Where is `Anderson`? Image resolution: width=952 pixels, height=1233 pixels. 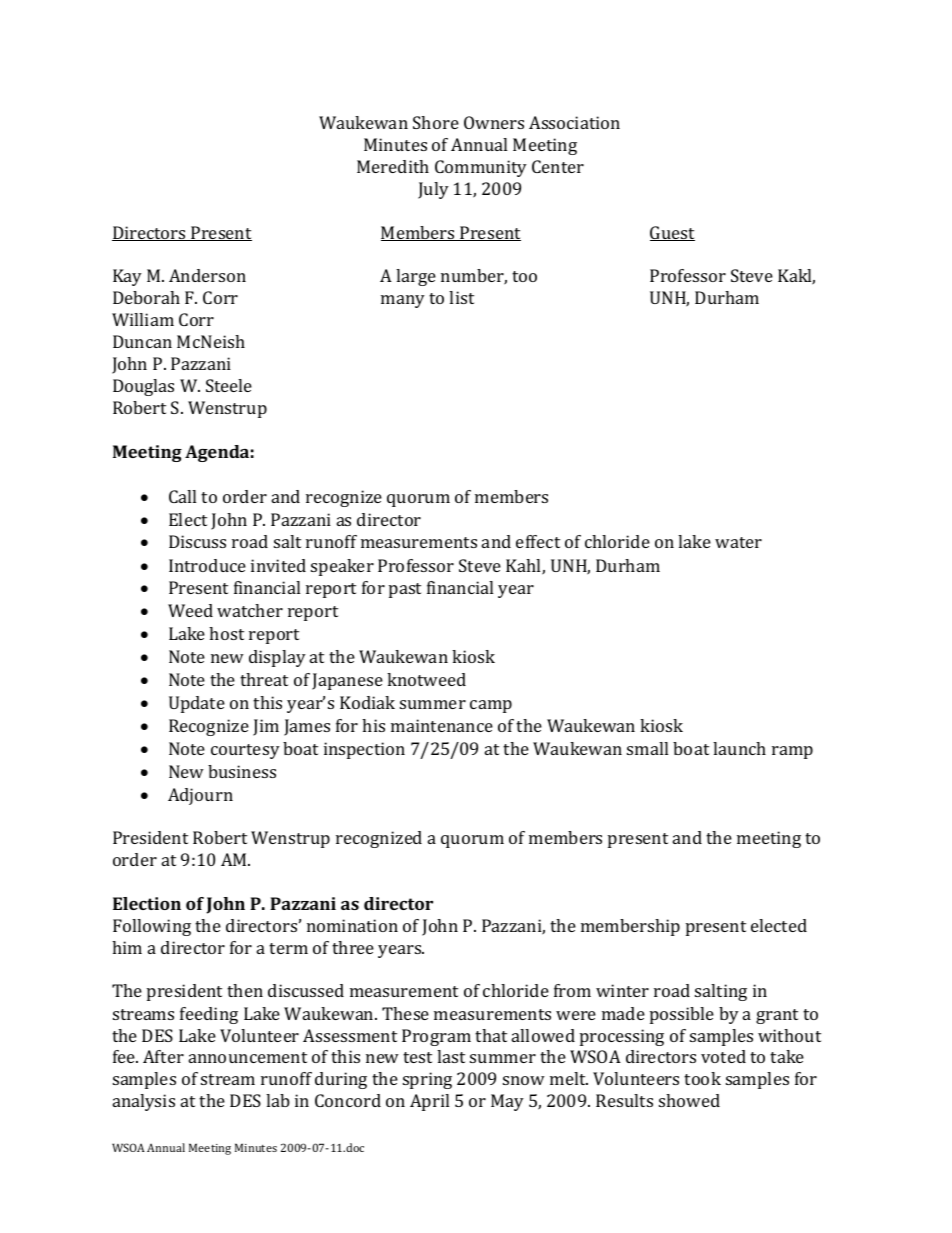
Anderson is located at coordinates (207, 275).
